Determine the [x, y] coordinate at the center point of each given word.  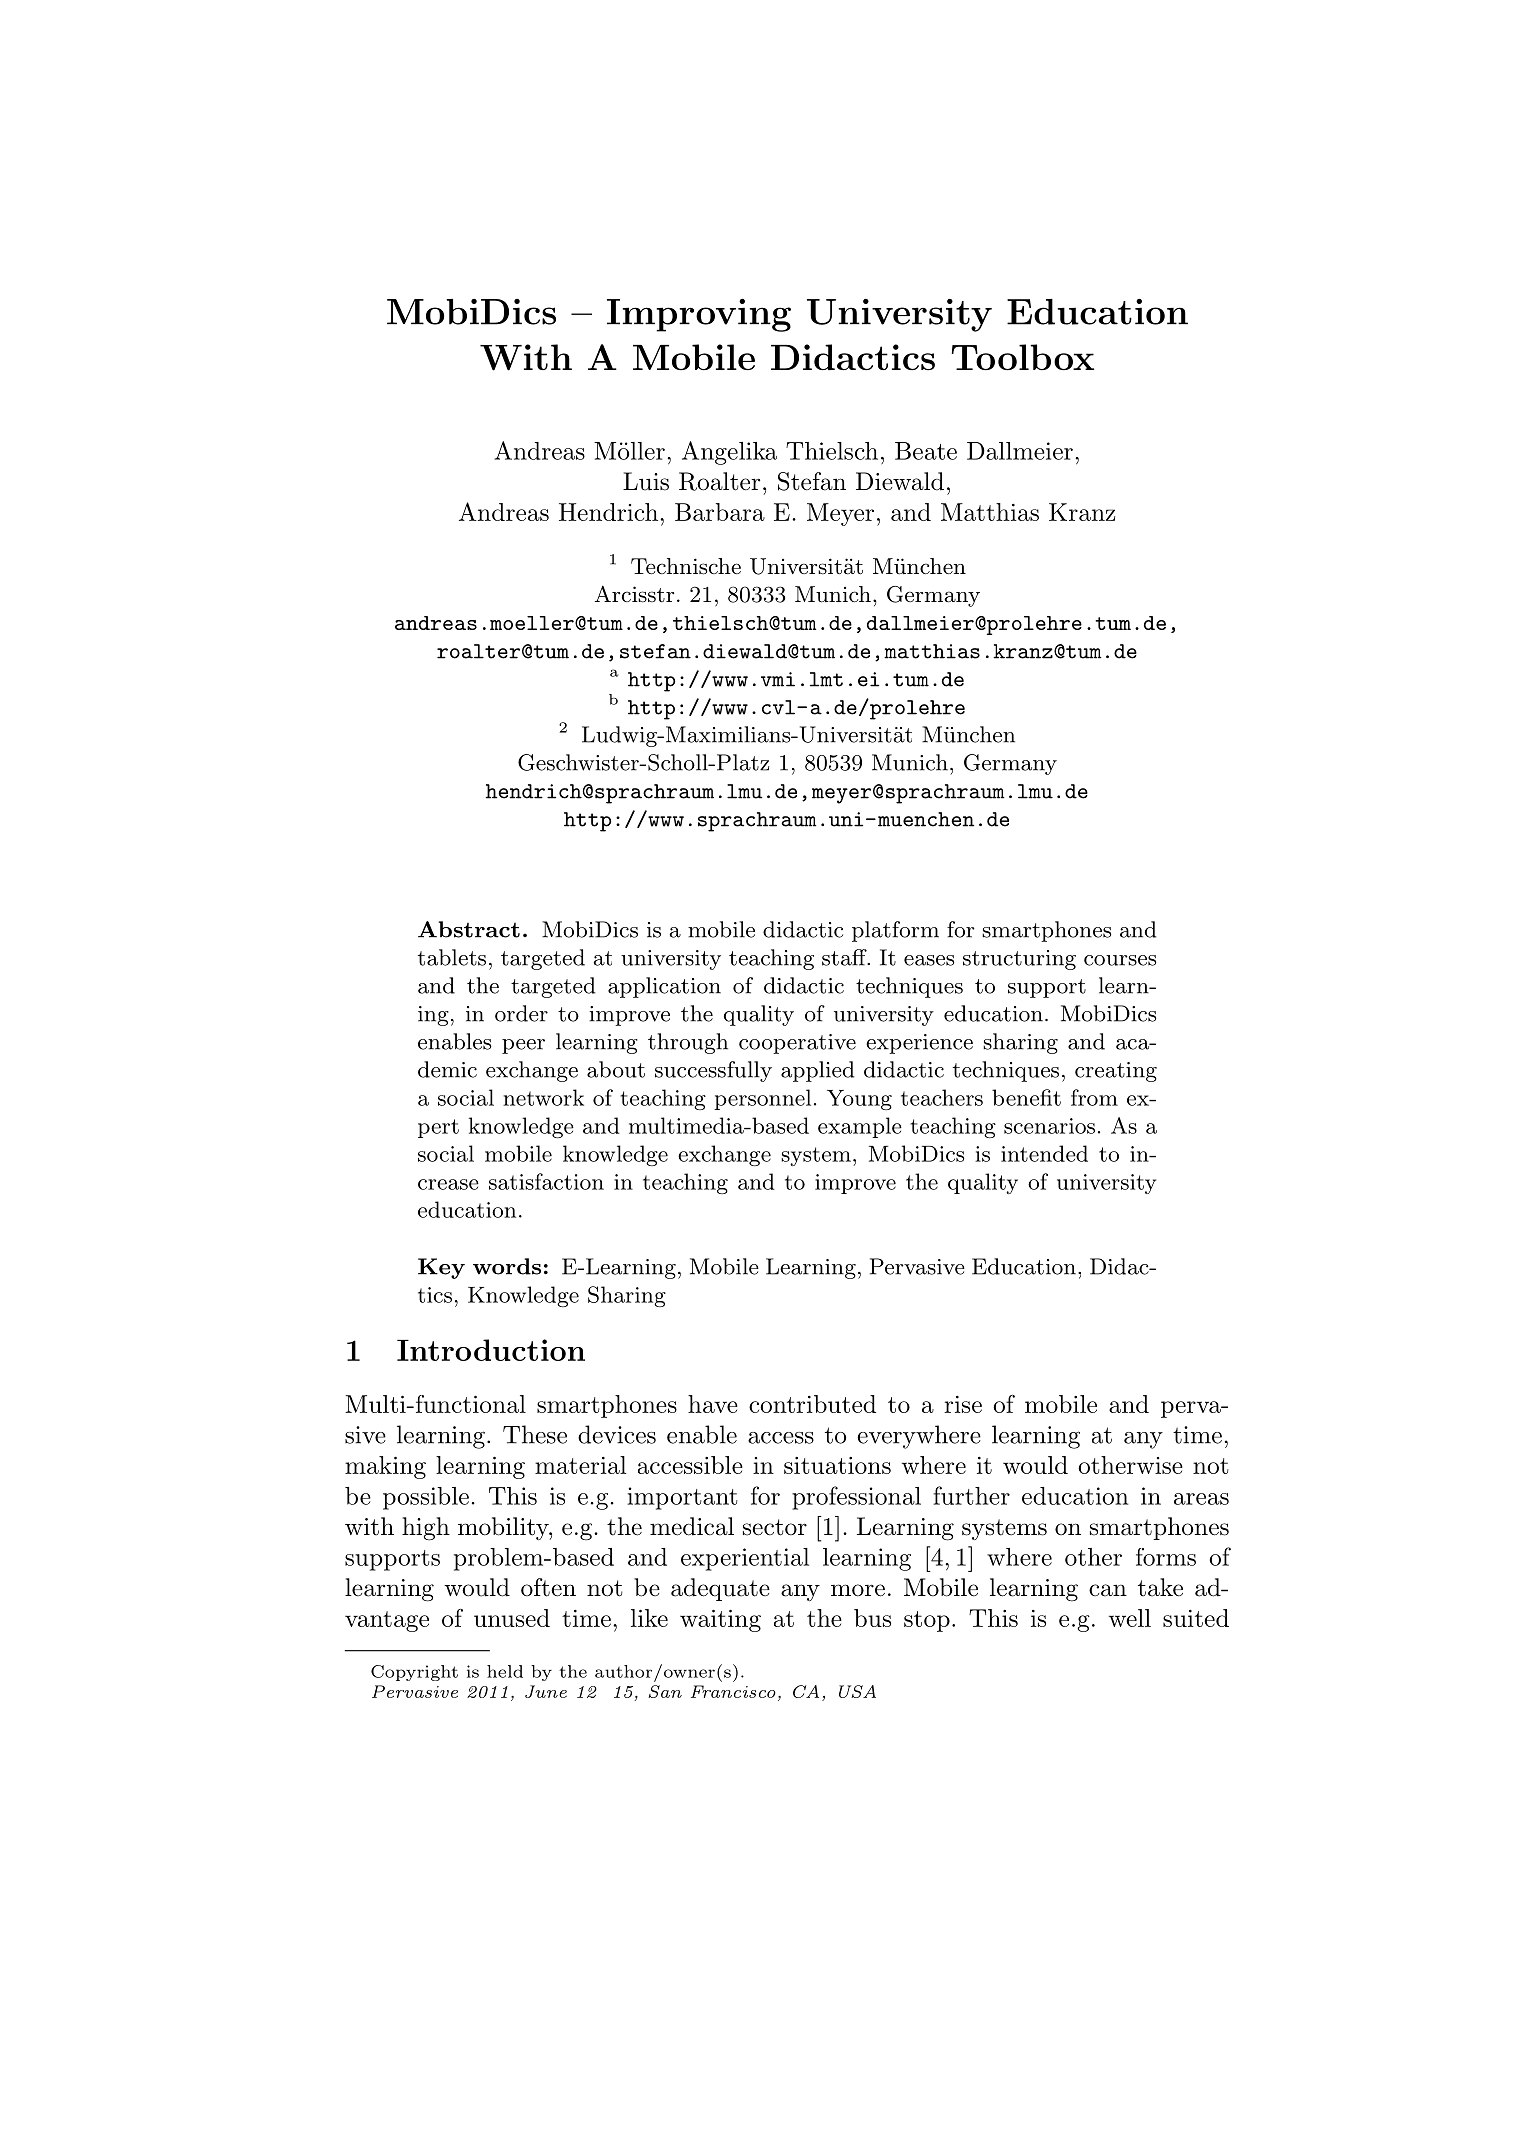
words [507, 1266]
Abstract [469, 929]
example [860, 1127]
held [505, 1671]
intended [1044, 1153]
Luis [646, 481]
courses [1120, 960]
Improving [699, 315]
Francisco [733, 1691]
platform [895, 931]
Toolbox [1023, 357]
